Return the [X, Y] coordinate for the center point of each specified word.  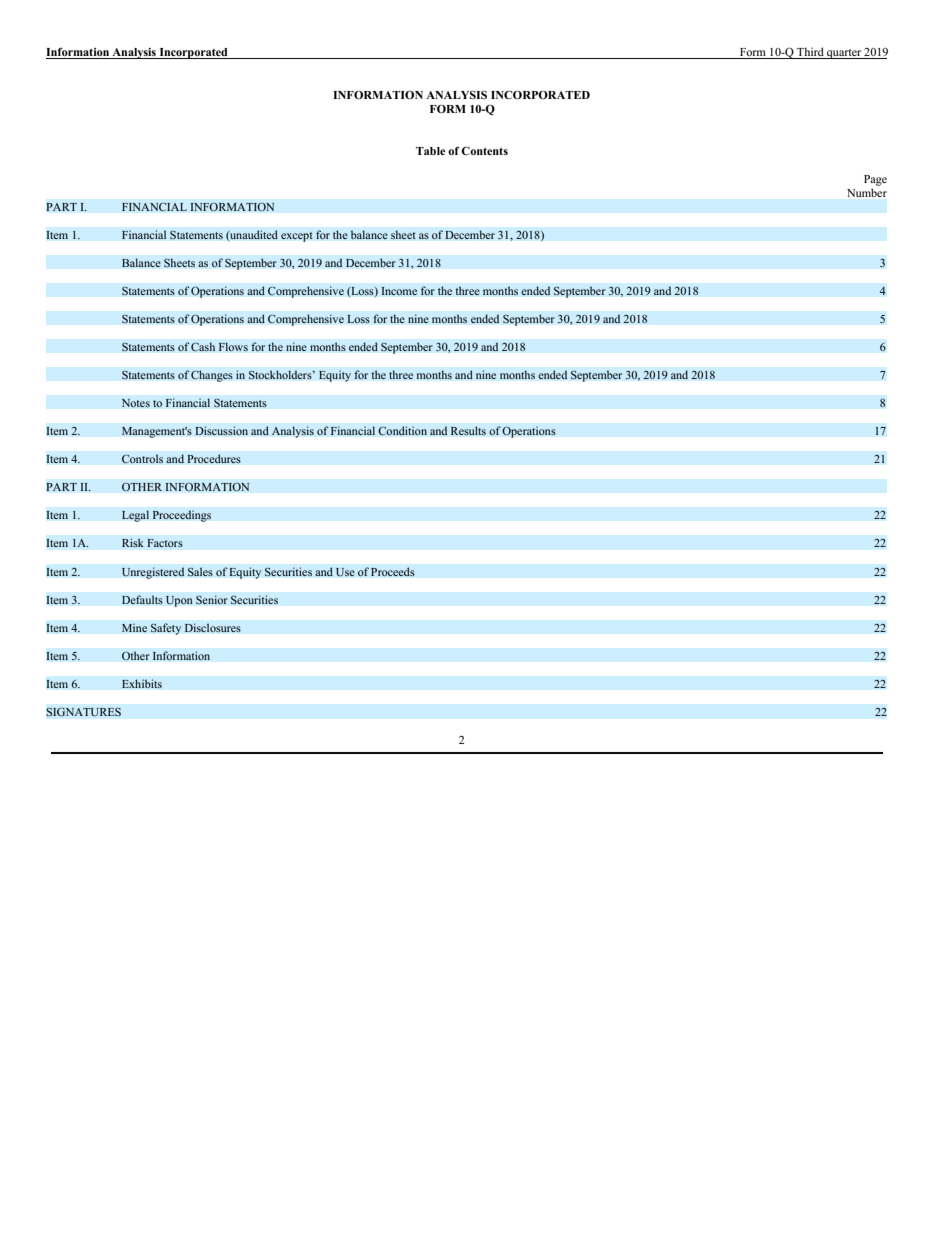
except [297, 237]
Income [399, 291]
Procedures [214, 459]
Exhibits [142, 684]
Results [468, 431]
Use [345, 572]
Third [810, 51]
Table [430, 151]
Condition [402, 431]
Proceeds [393, 572]
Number [867, 192]
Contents [484, 150]
